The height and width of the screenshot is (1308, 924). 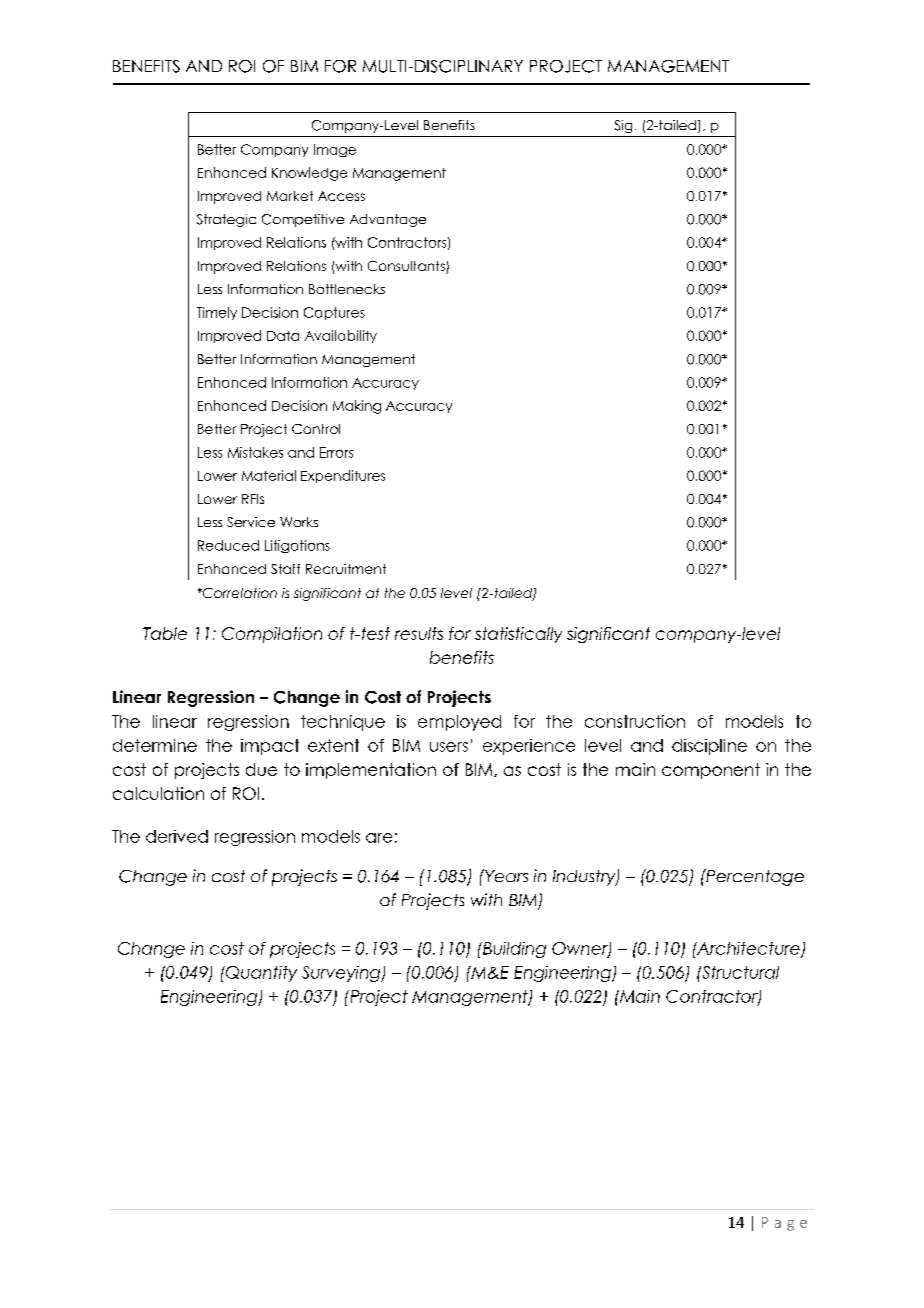 What do you see at coordinates (388, 220) in the screenshot?
I see `Advantage` at bounding box center [388, 220].
